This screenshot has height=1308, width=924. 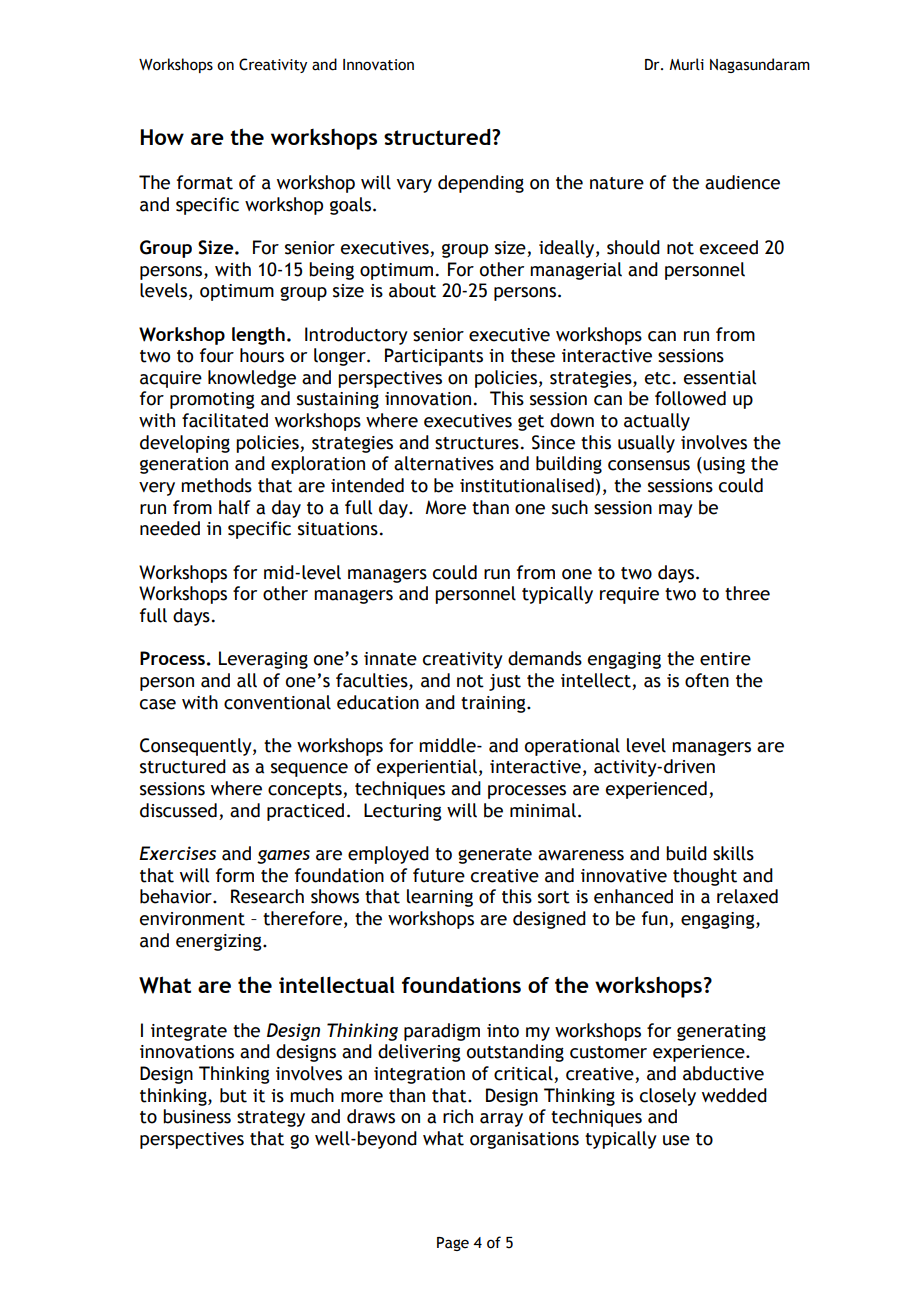 I want to click on just, so click(x=505, y=682).
